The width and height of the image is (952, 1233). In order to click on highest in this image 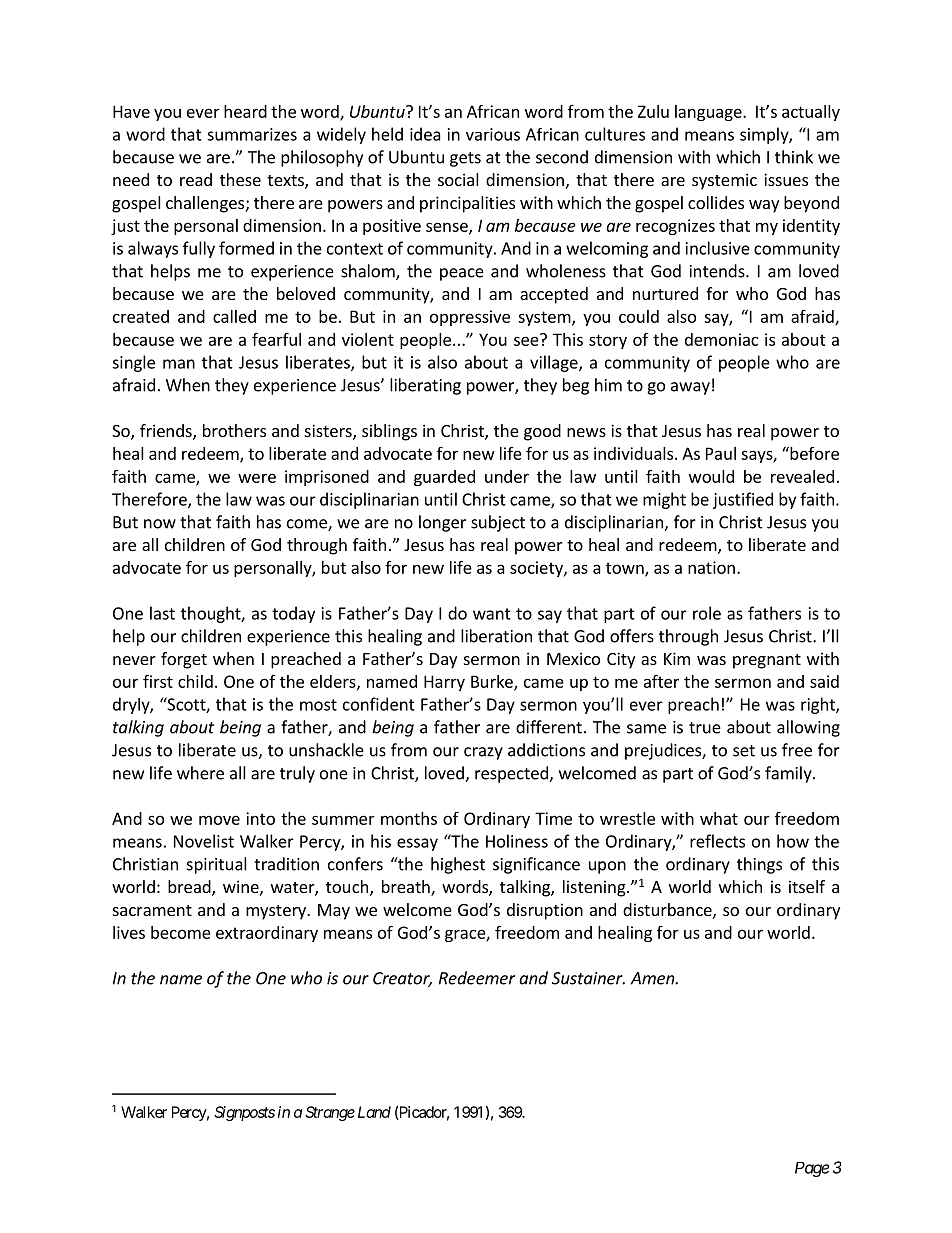, I will do `click(458, 865)`.
